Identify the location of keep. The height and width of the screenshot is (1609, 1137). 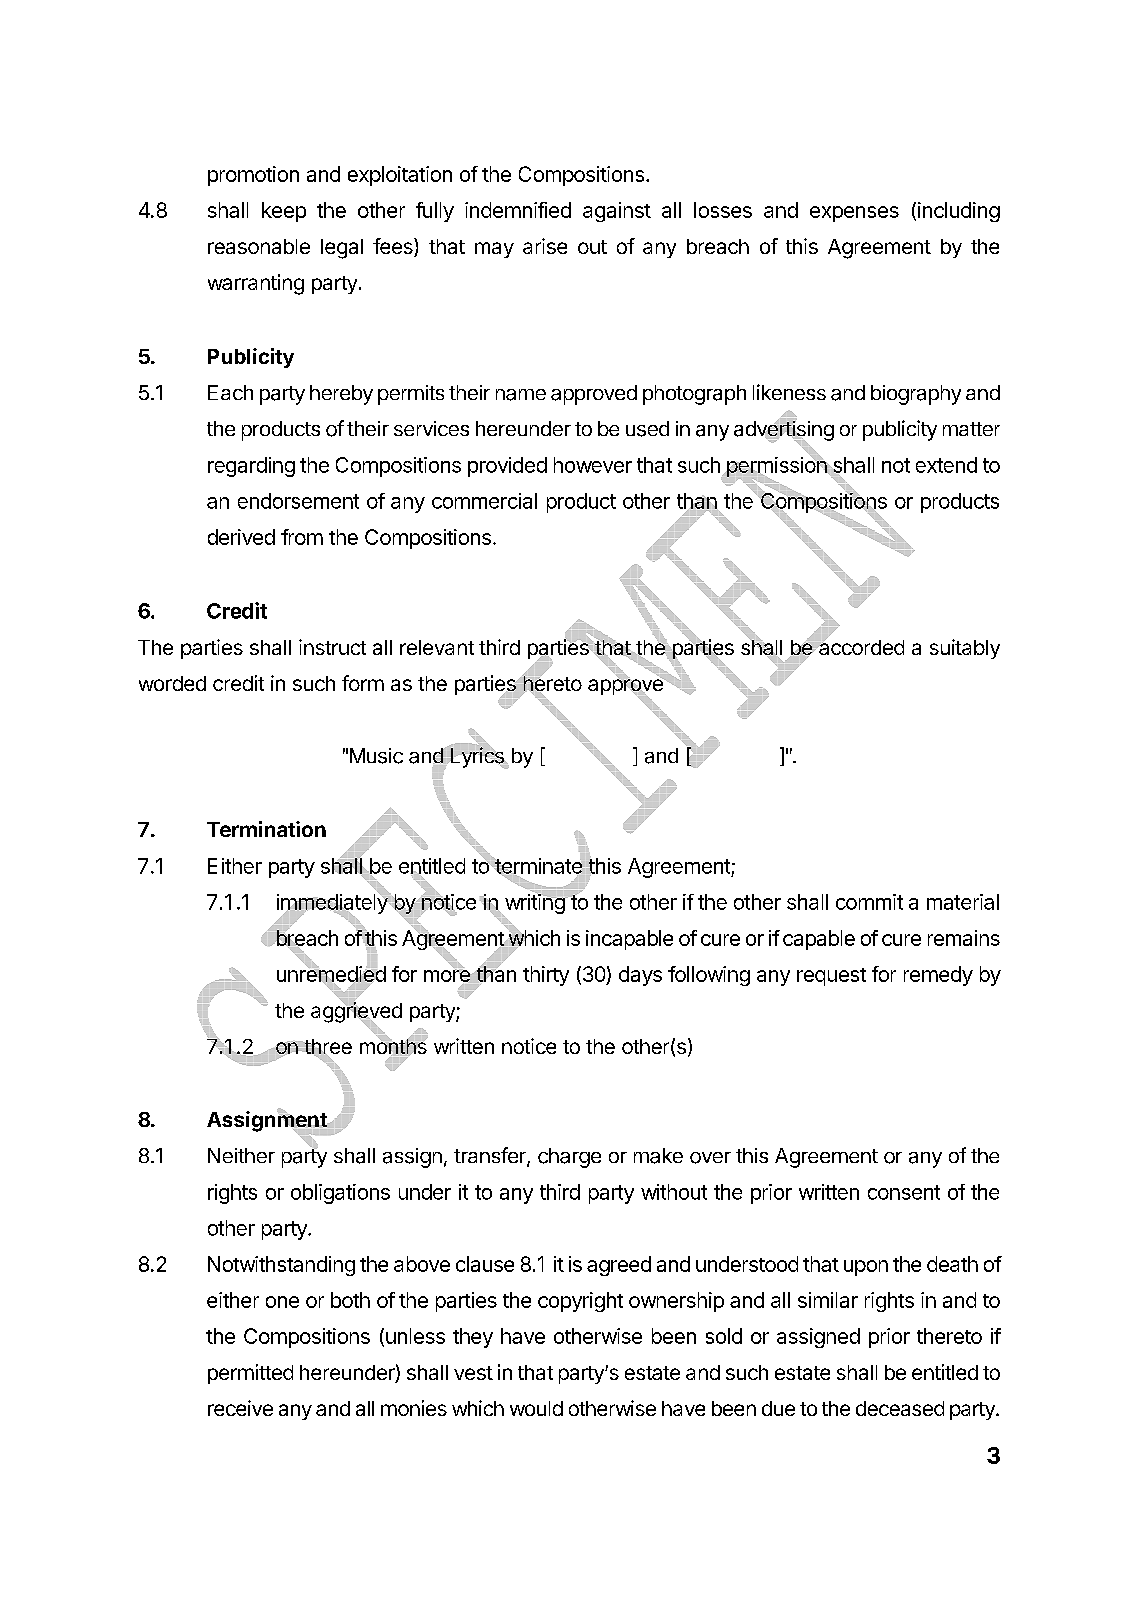
(284, 212).
